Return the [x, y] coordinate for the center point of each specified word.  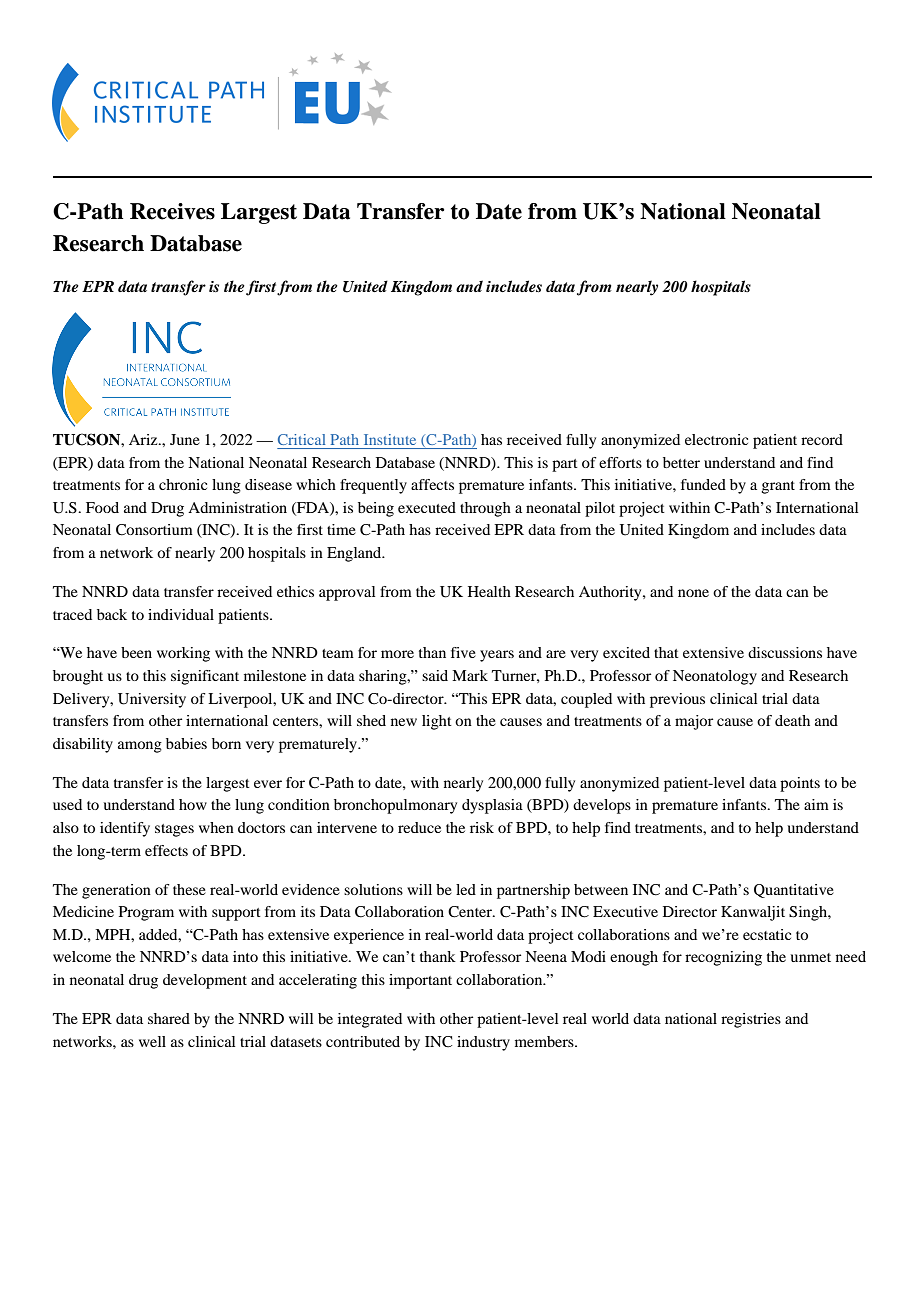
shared [169, 1018]
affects [432, 484]
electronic [716, 439]
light [437, 722]
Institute [390, 439]
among [140, 747]
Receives [172, 211]
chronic [183, 484]
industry [483, 1043]
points [800, 784]
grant [778, 487]
